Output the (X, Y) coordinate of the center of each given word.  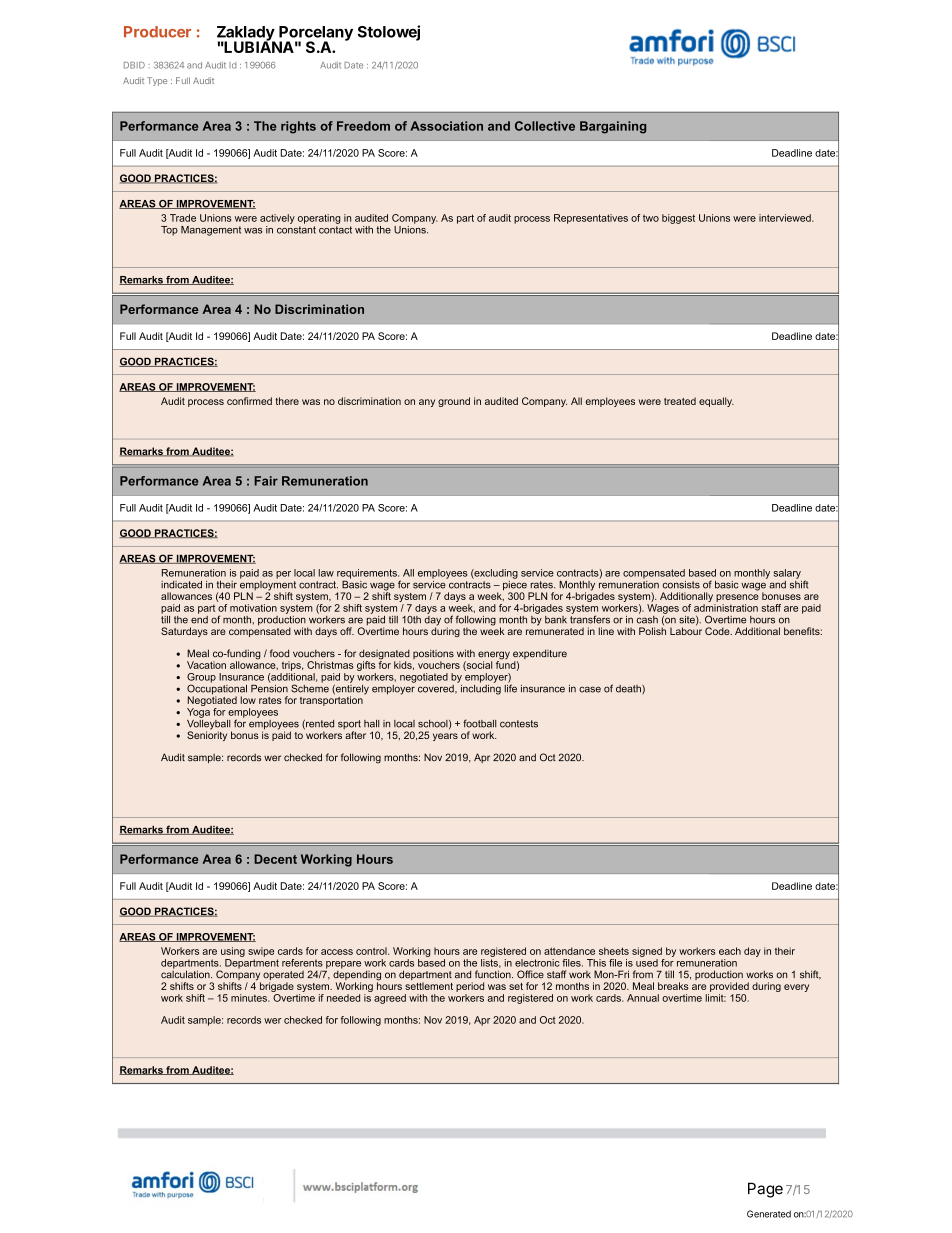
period (470, 987)
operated (283, 977)
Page (765, 1190)
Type (157, 81)
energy (494, 656)
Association (446, 126)
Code (718, 631)
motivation (253, 608)
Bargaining (613, 127)
